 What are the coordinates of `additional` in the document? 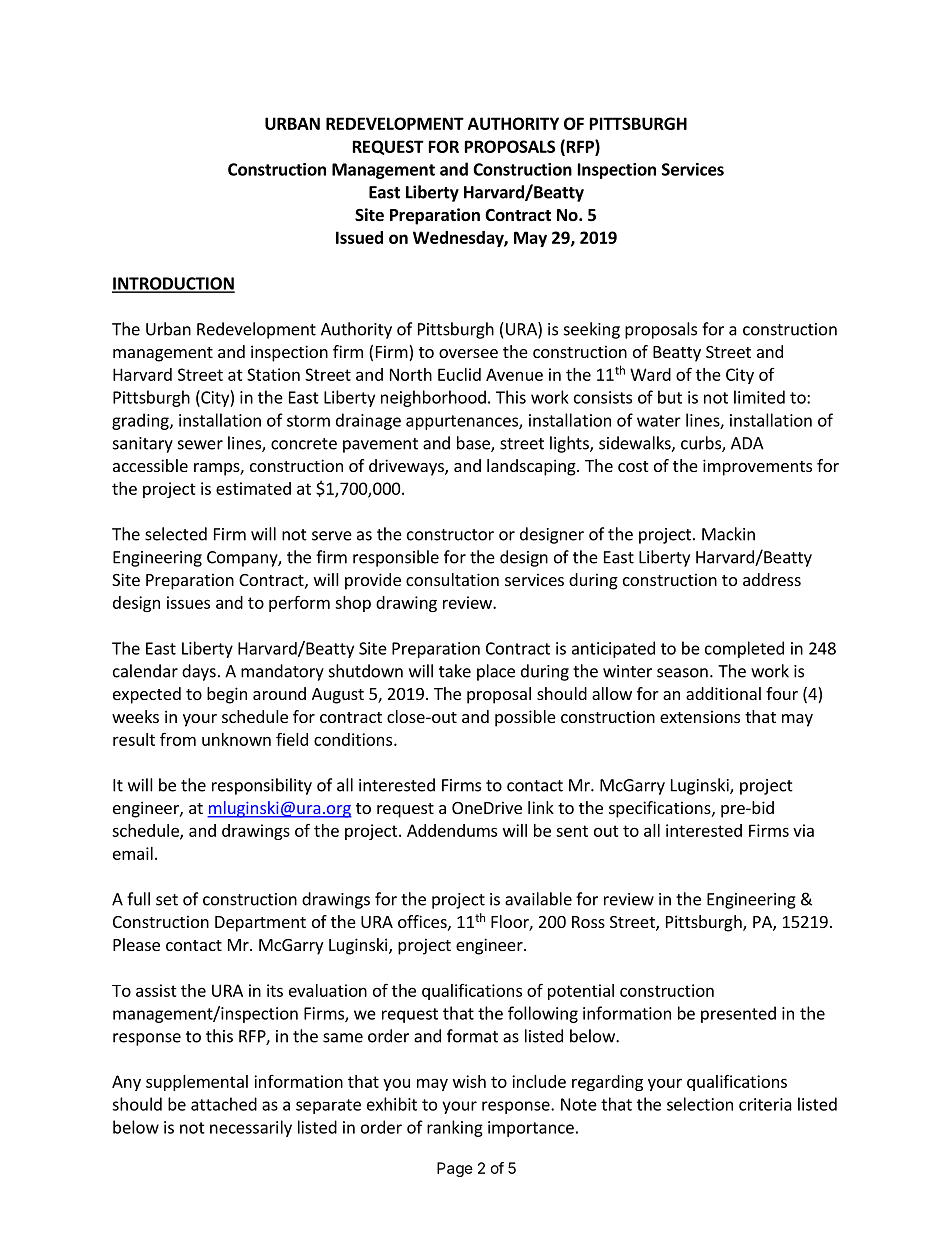 It's located at (723, 693).
